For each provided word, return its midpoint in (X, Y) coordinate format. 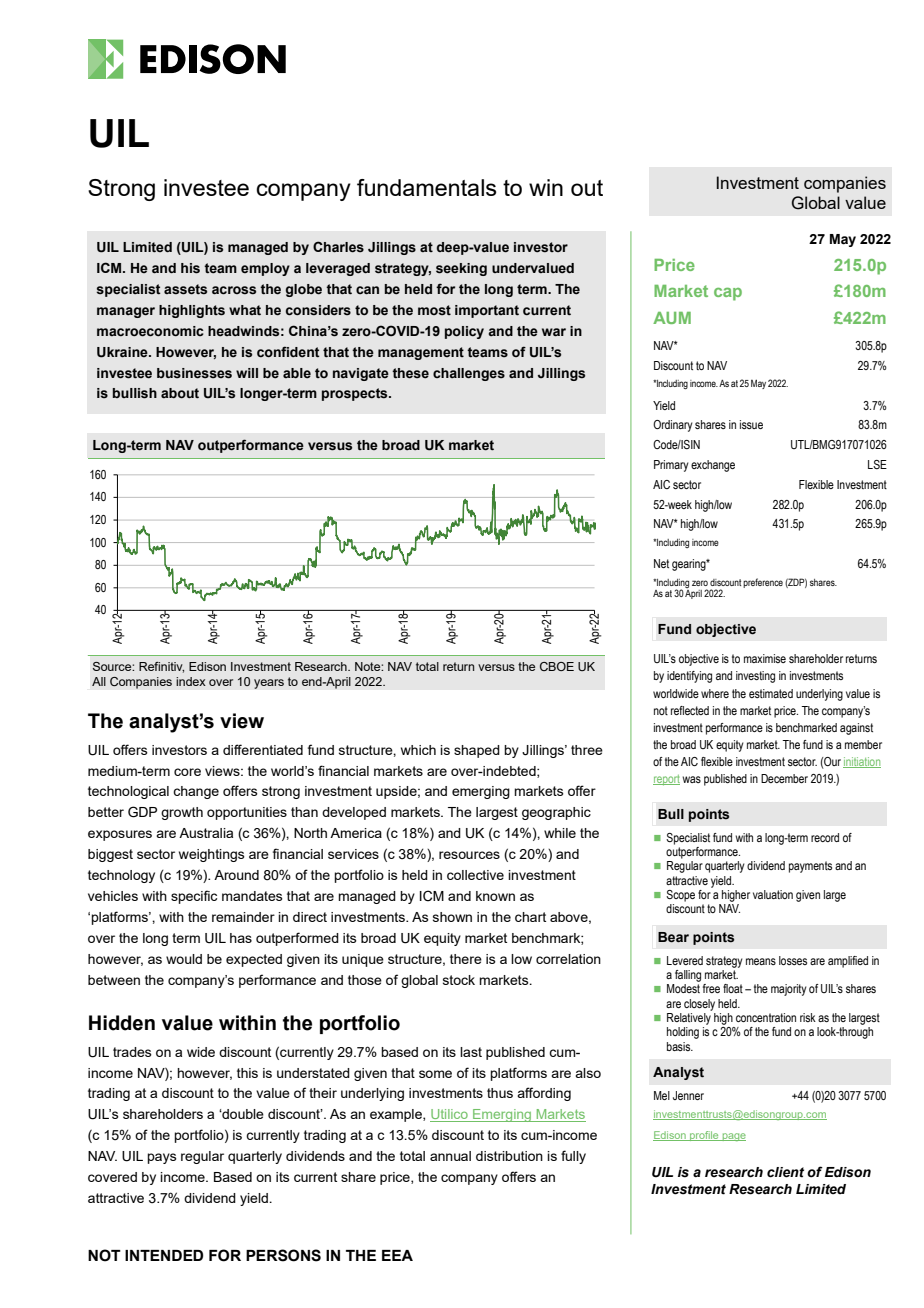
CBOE (557, 666)
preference (763, 583)
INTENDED (164, 1255)
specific (194, 897)
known (495, 896)
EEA (397, 1255)
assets (185, 289)
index (191, 681)
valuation (773, 894)
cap (728, 294)
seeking (461, 269)
